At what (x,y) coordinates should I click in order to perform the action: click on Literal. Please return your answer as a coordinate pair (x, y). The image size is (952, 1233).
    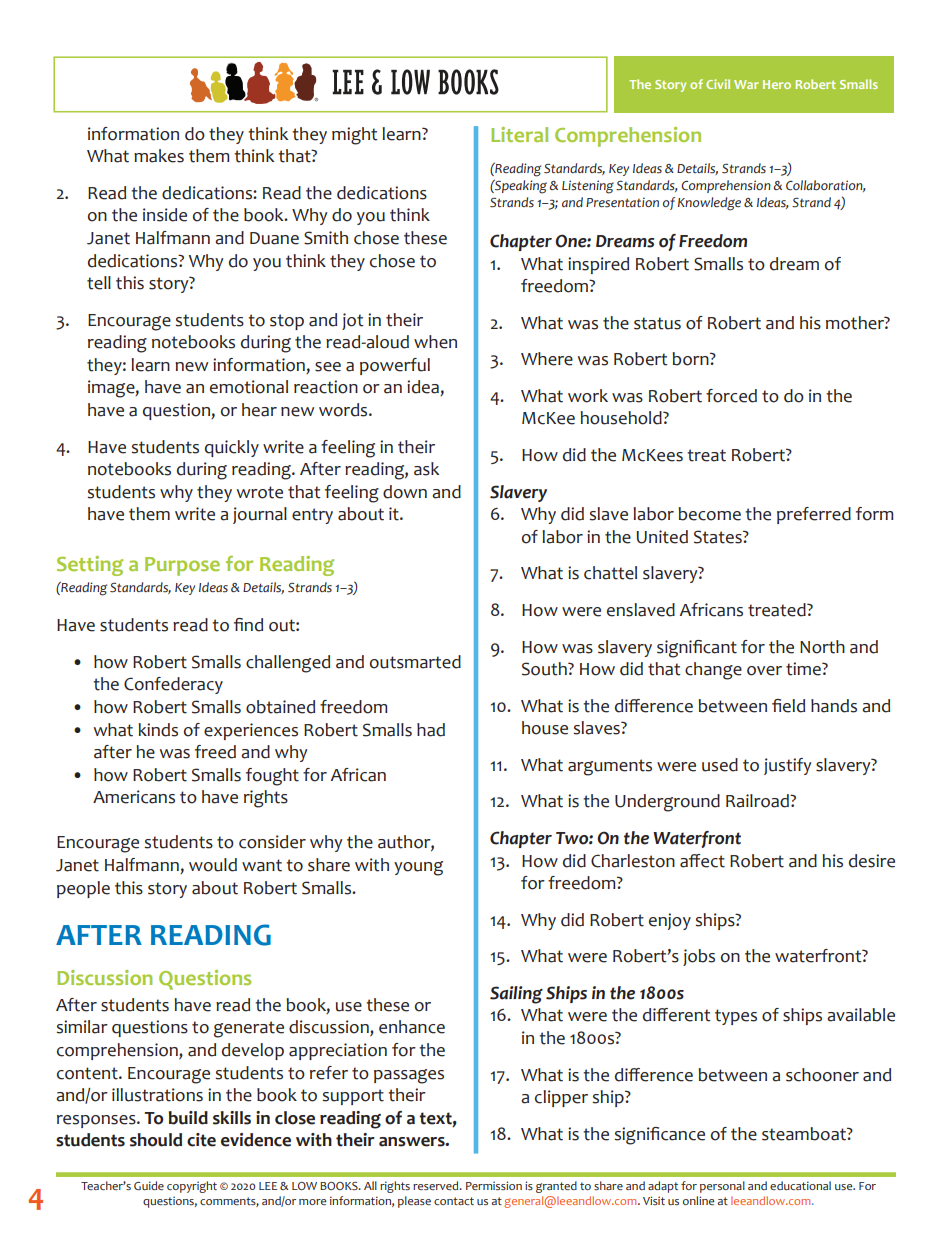
    Looking at the image, I should click on (519, 134).
